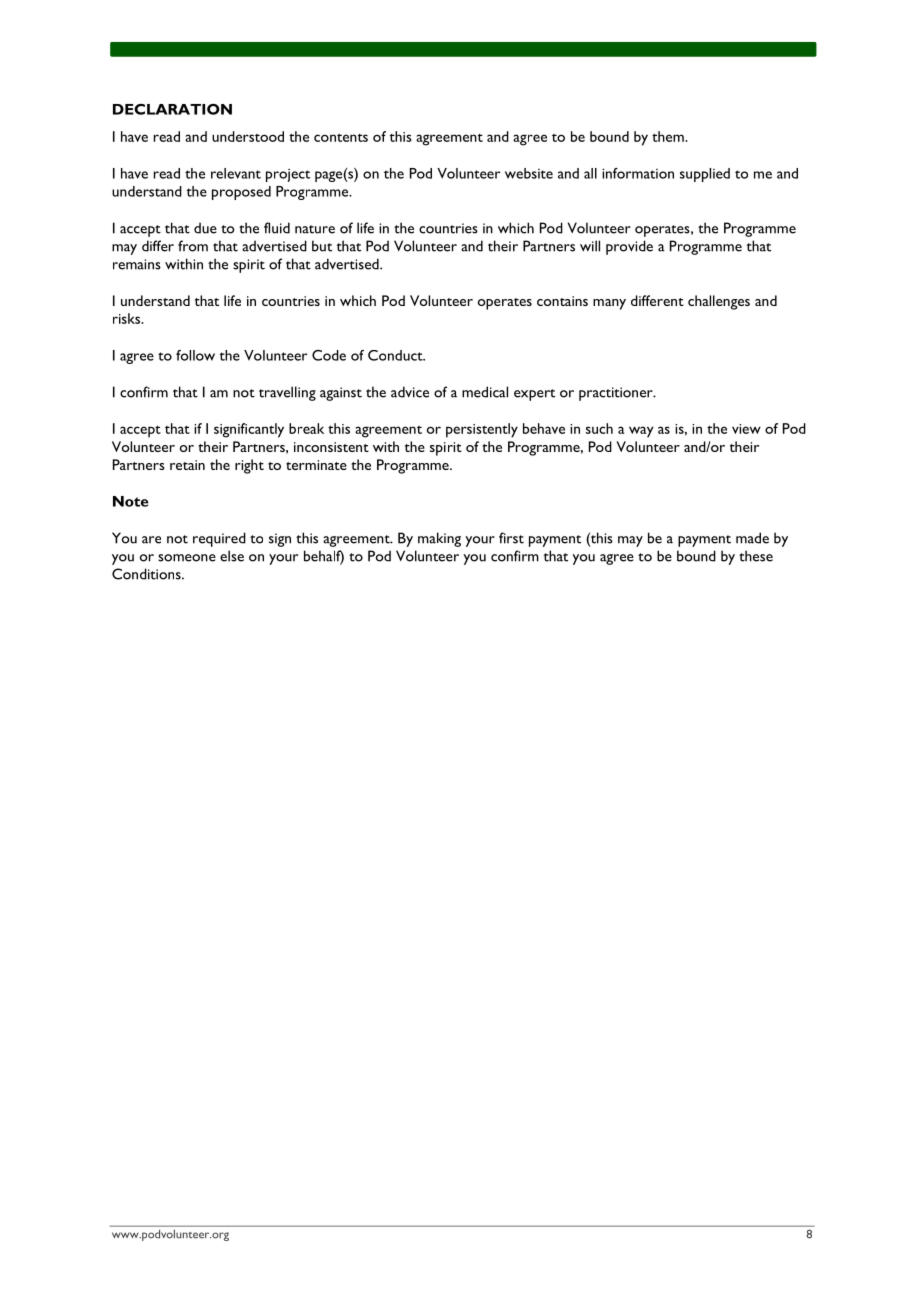 Image resolution: width=924 pixels, height=1308 pixels. Describe the element at coordinates (482, 430) in the document. I see `persistently` at that location.
